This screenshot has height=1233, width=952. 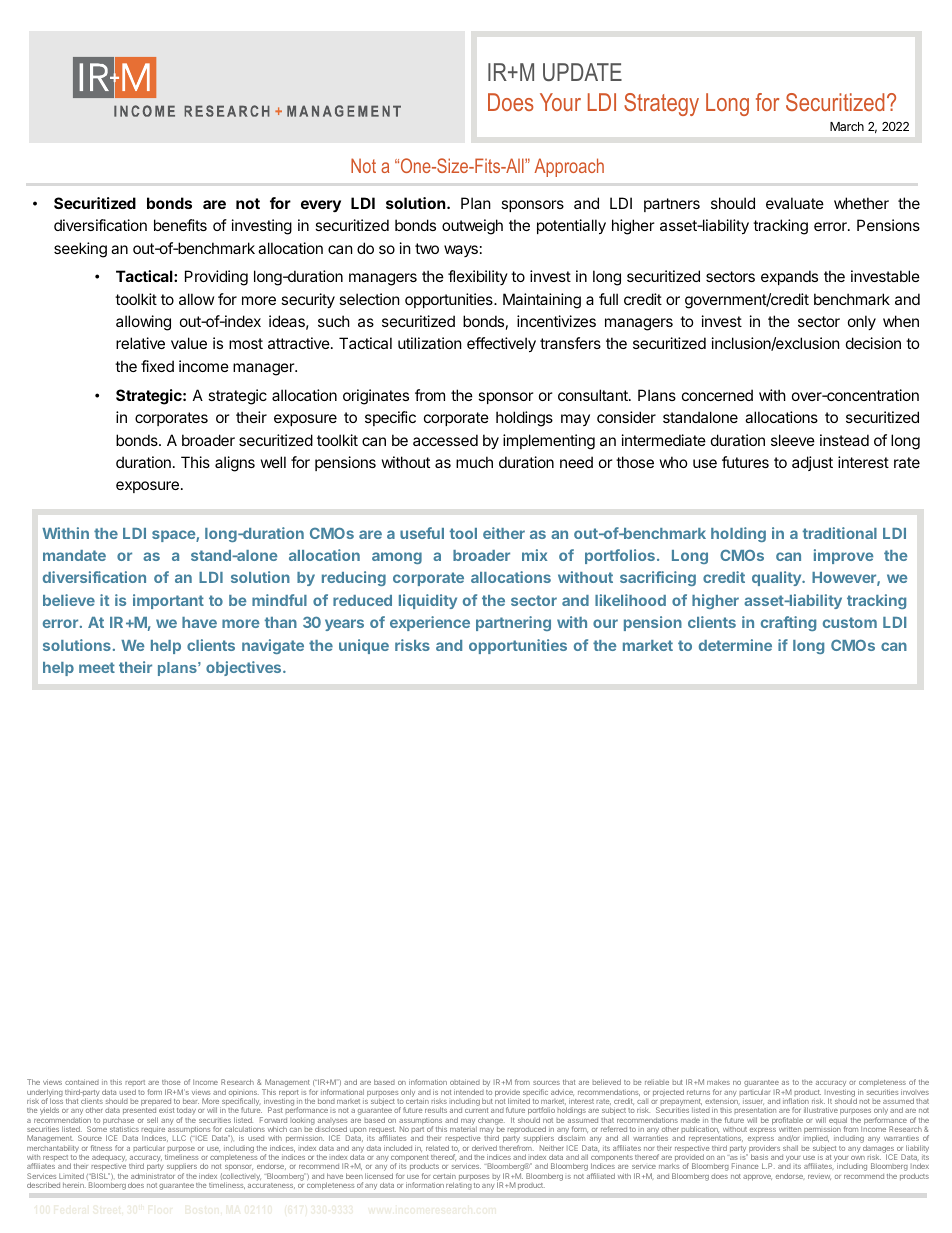 What do you see at coordinates (847, 126) in the screenshot?
I see `March` at bounding box center [847, 126].
